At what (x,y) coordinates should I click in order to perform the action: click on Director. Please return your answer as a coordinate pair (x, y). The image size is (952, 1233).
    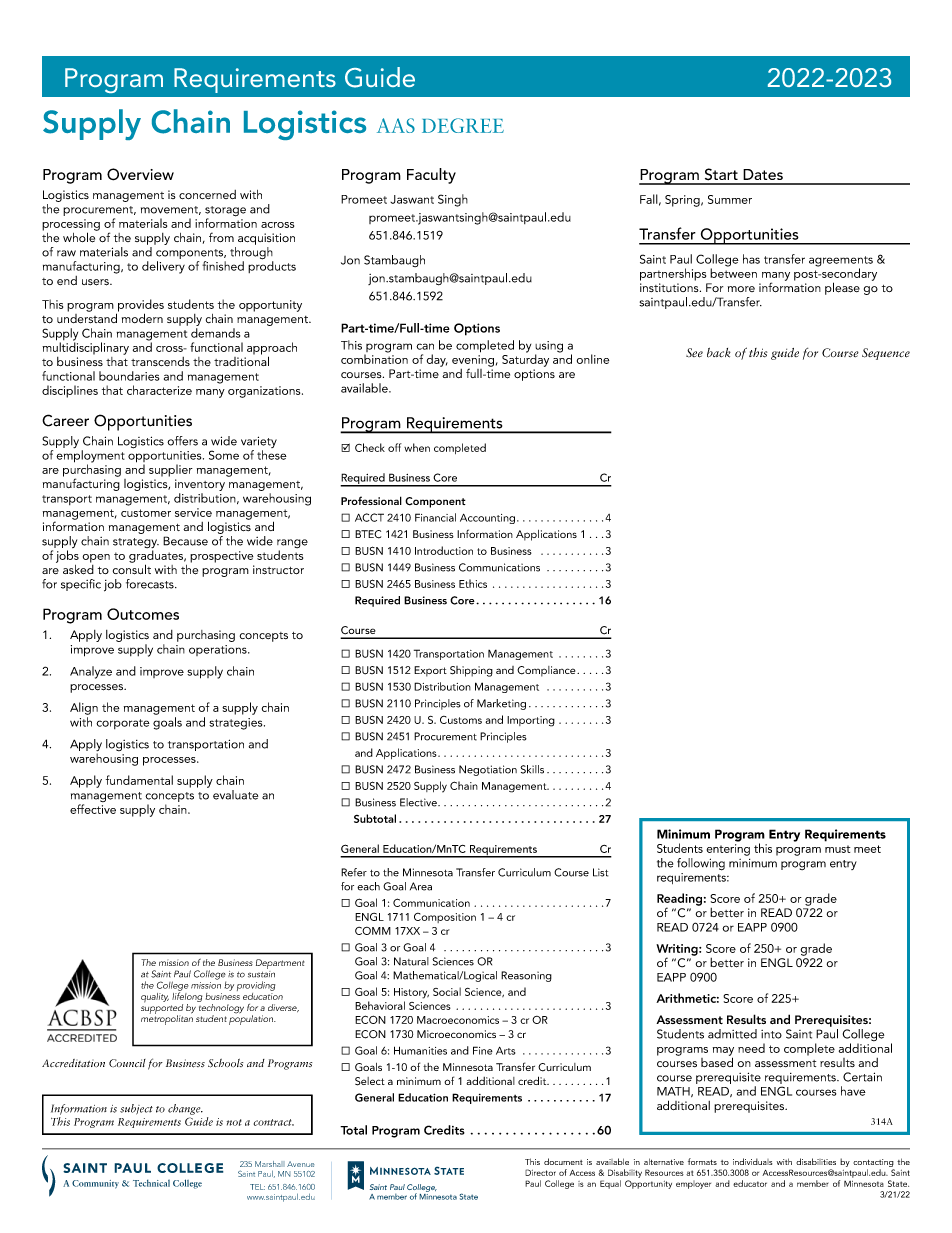
    Looking at the image, I should click on (540, 1172).
